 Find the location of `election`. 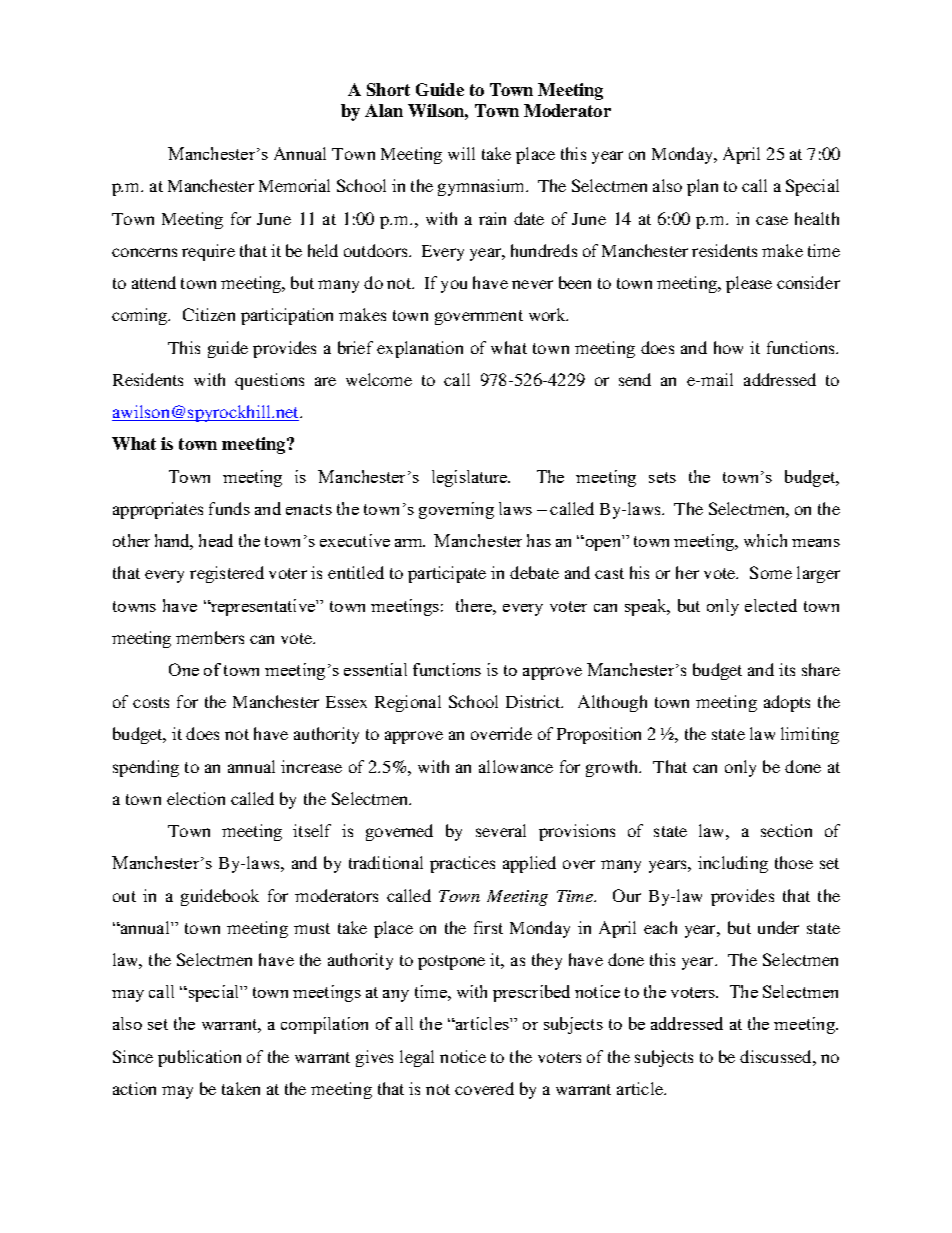

election is located at coordinates (196, 798).
